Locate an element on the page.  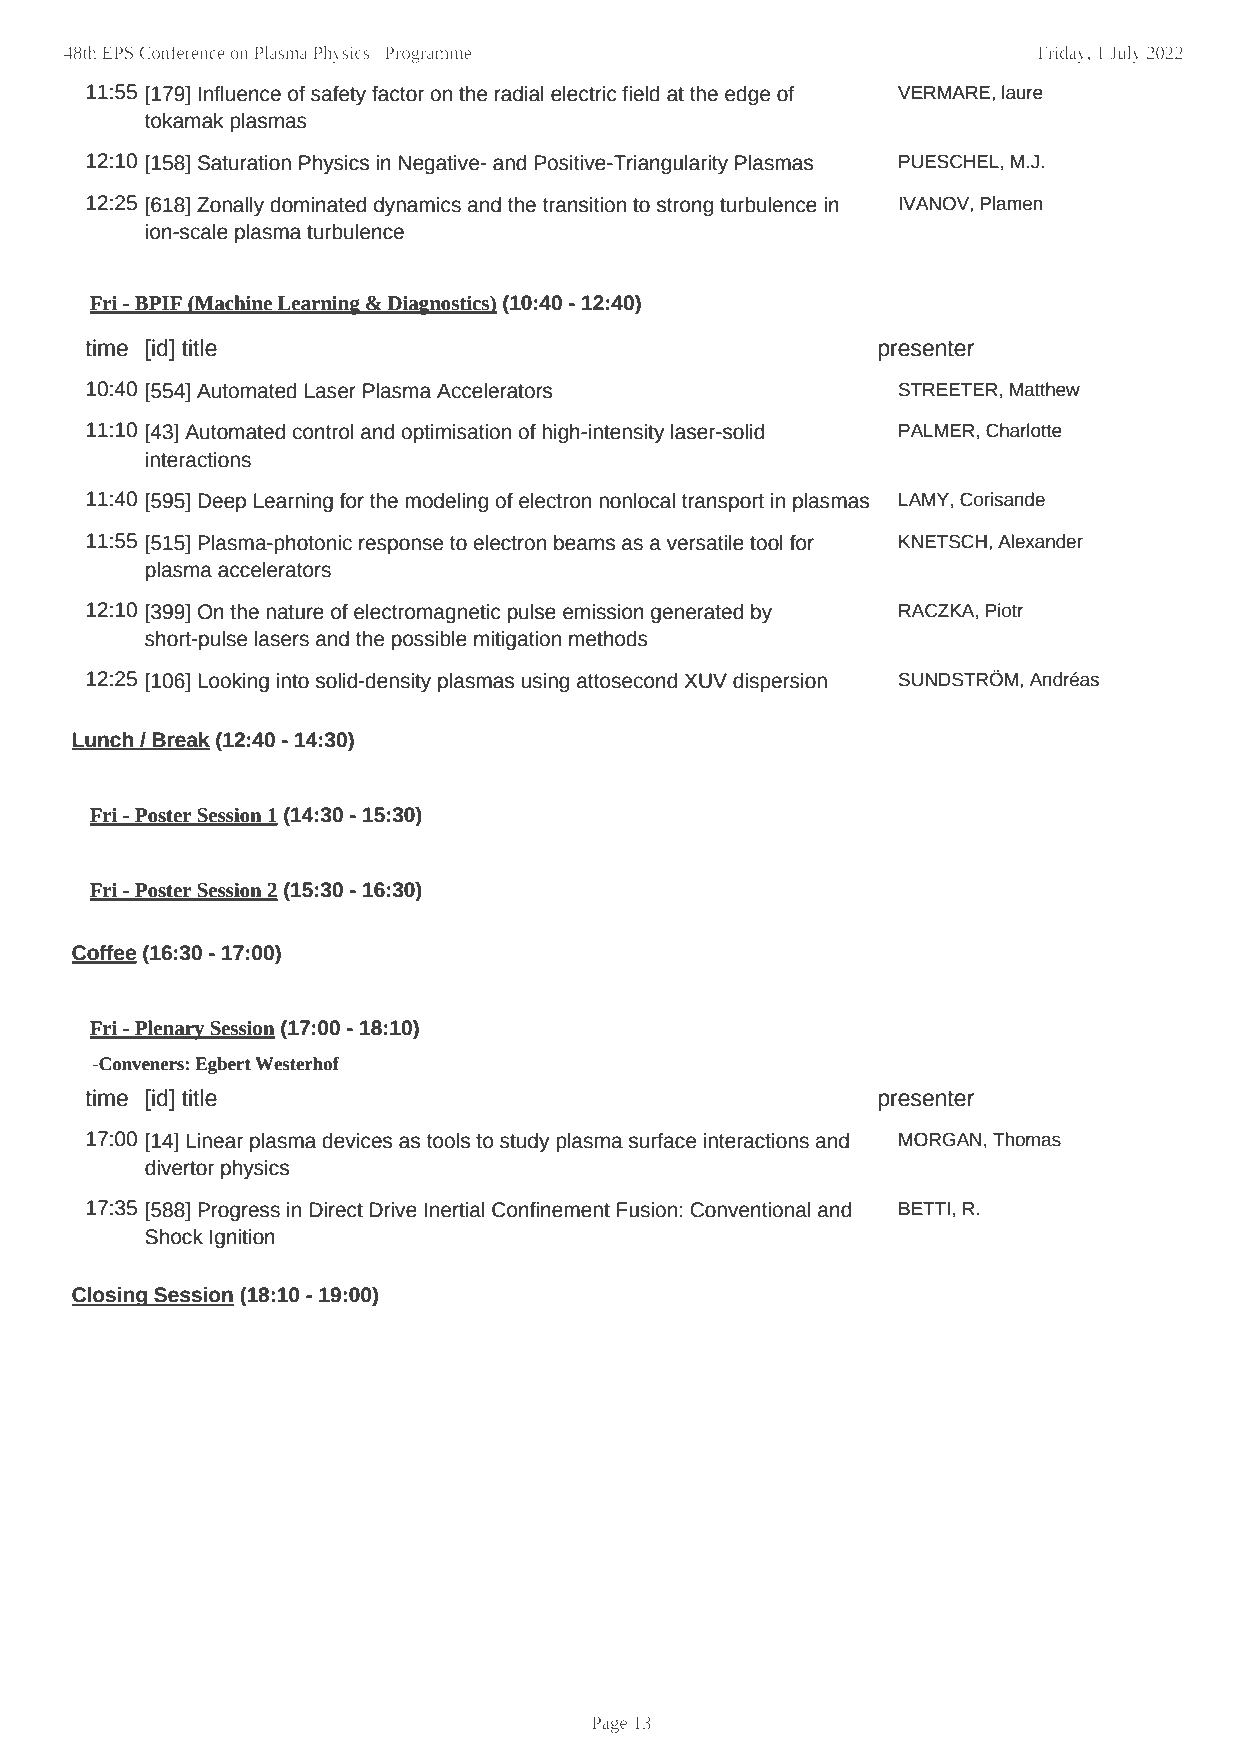
nonlocal is located at coordinates (637, 501).
